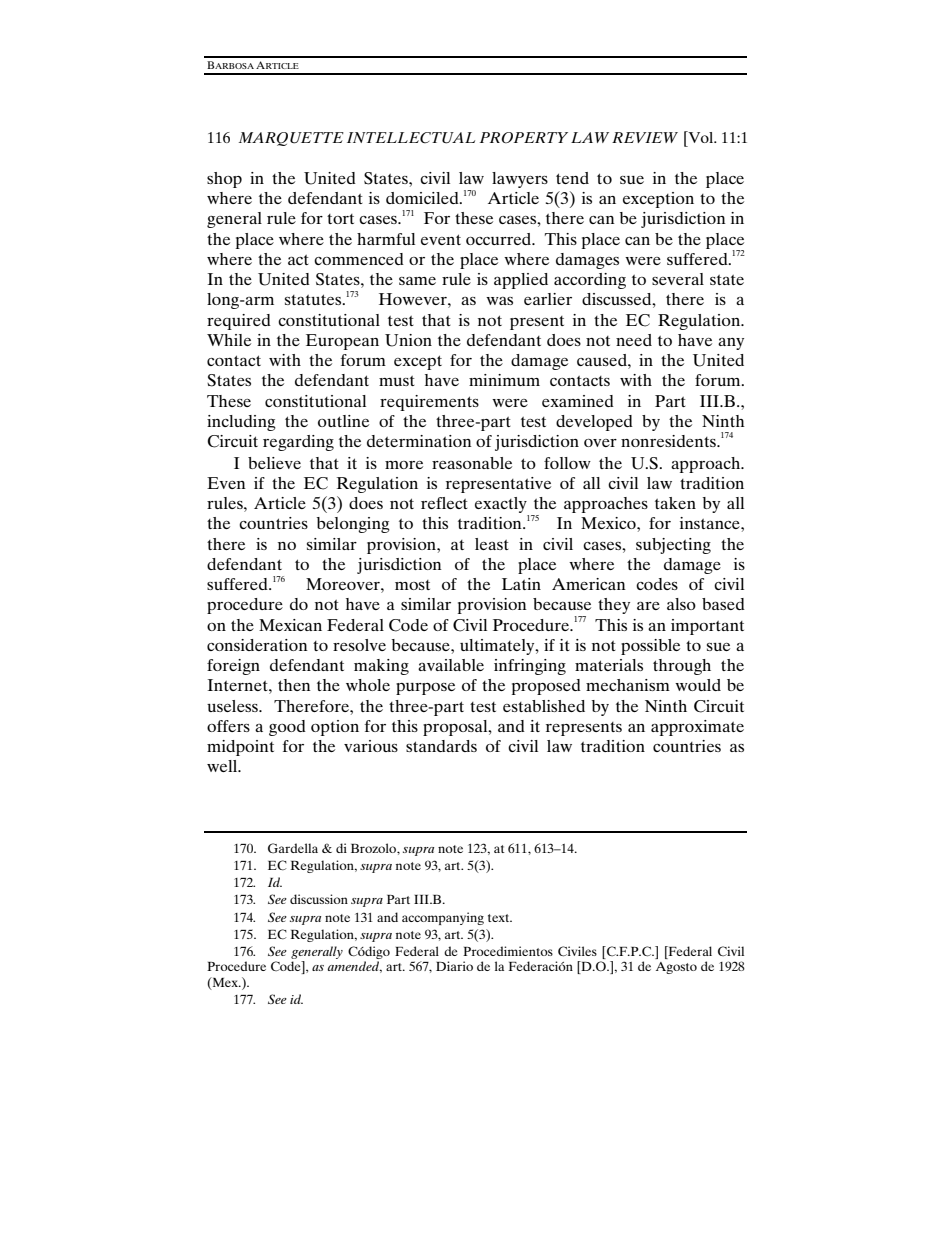 This image has width=952, height=1233. I want to click on Diario, so click(454, 966).
